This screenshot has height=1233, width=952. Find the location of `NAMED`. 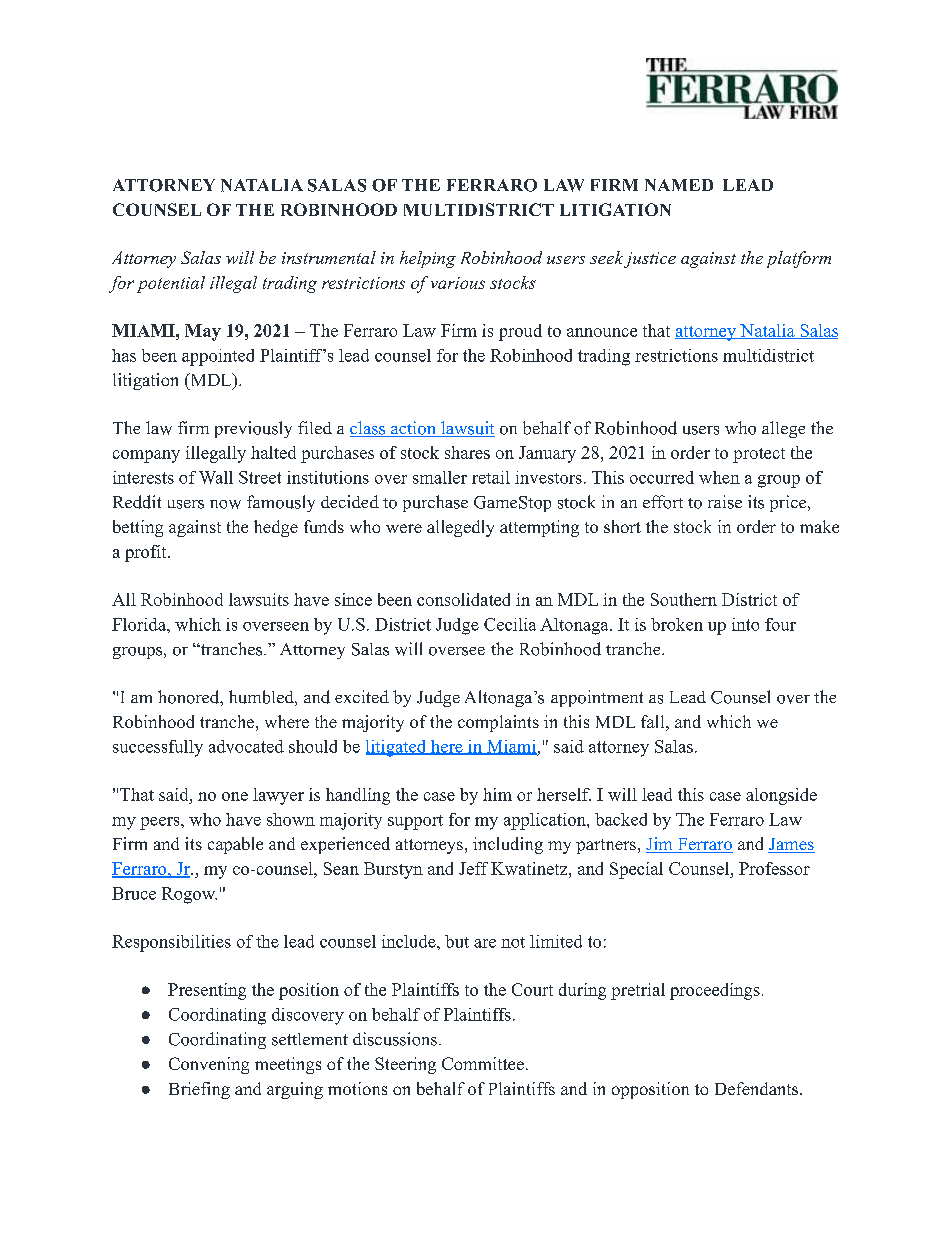

NAMED is located at coordinates (679, 185).
